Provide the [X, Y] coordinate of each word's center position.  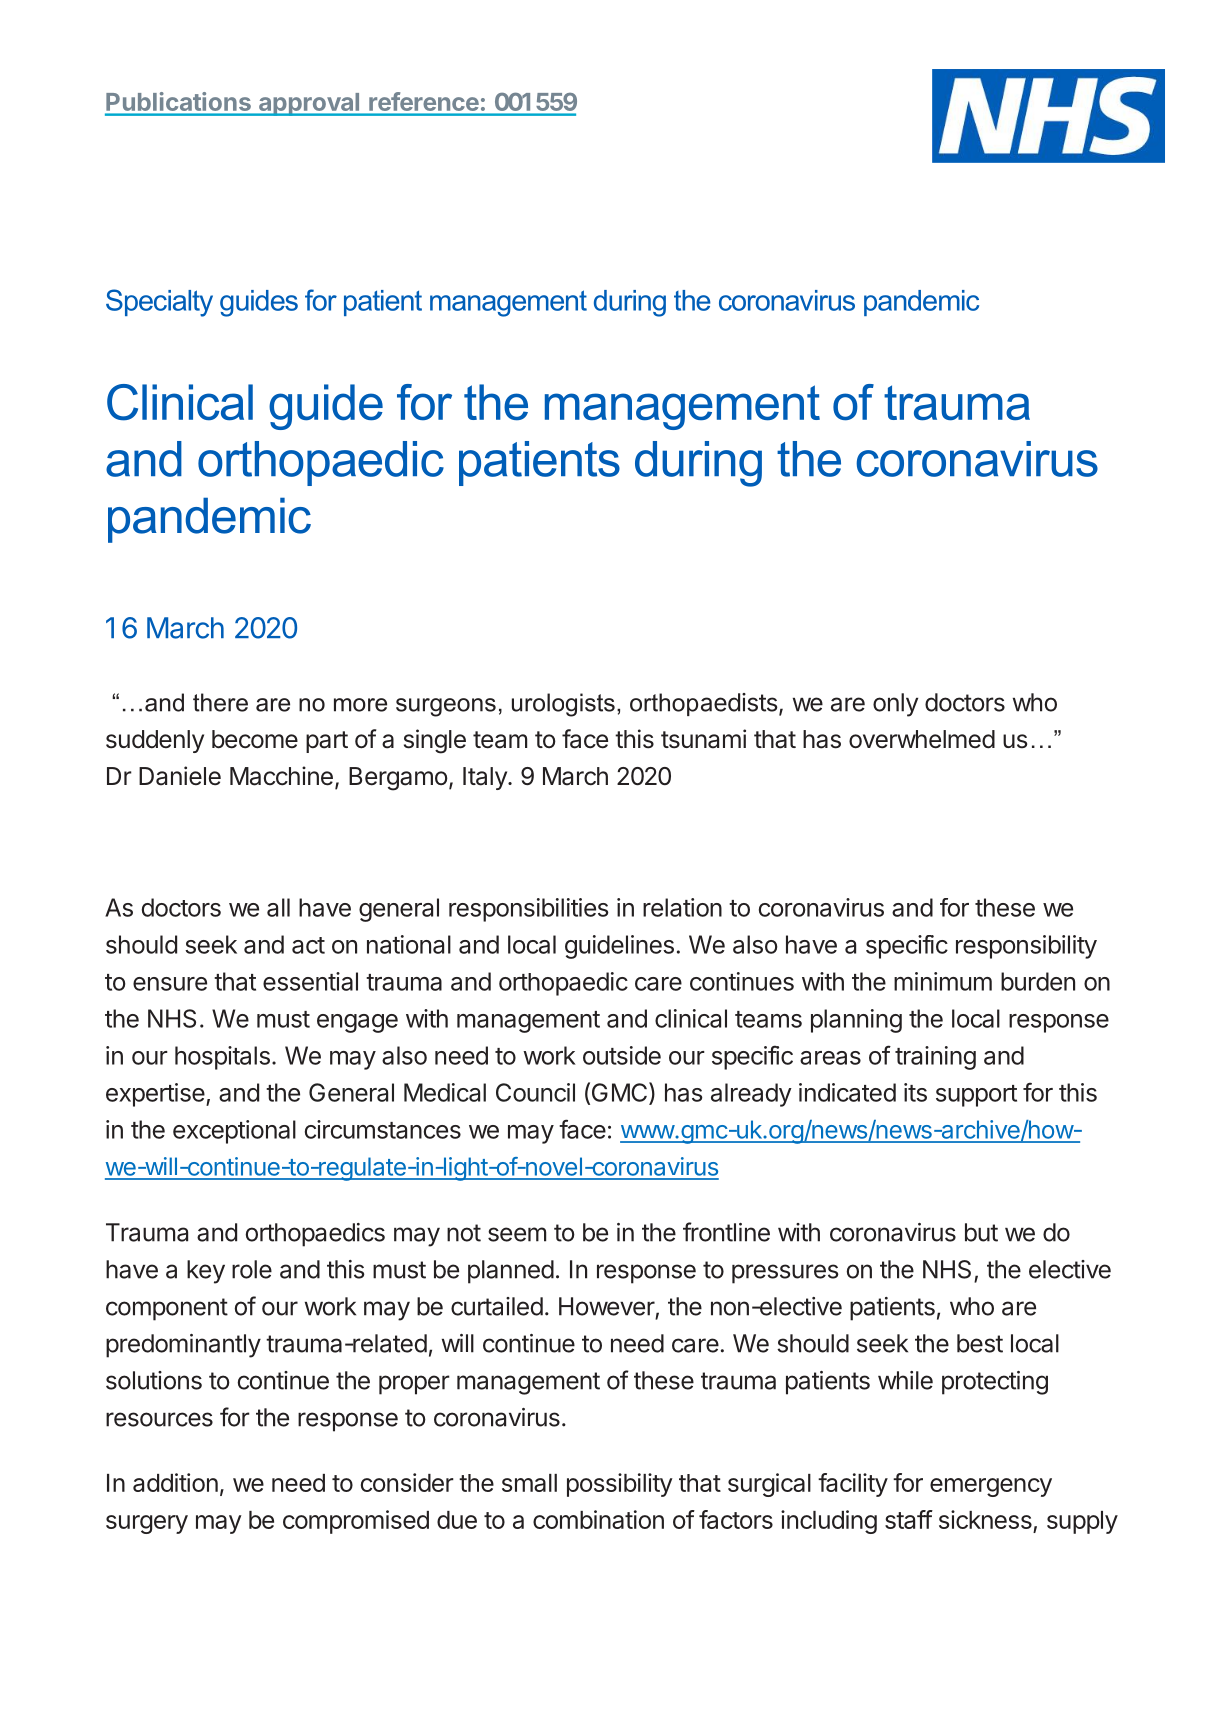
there [220, 702]
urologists [563, 705]
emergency [991, 1487]
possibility [620, 1485]
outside [622, 1055]
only [895, 705]
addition [175, 1482]
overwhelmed [922, 739]
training [935, 1058]
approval [309, 104]
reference [424, 101]
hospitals [222, 1058]
